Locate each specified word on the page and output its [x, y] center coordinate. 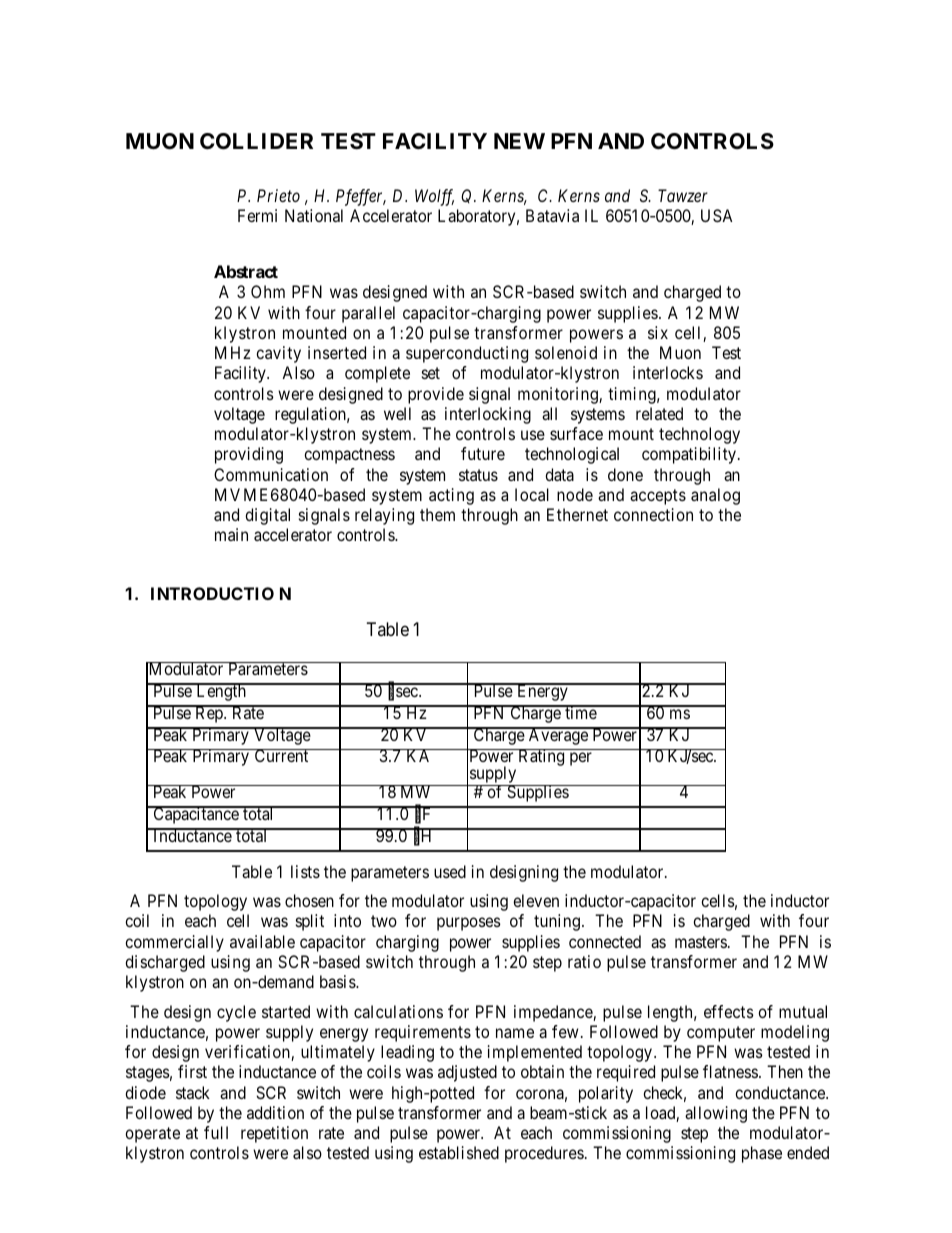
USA [716, 215]
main [231, 534]
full [216, 1132]
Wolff [434, 197]
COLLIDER [256, 141]
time [580, 712]
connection [653, 514]
